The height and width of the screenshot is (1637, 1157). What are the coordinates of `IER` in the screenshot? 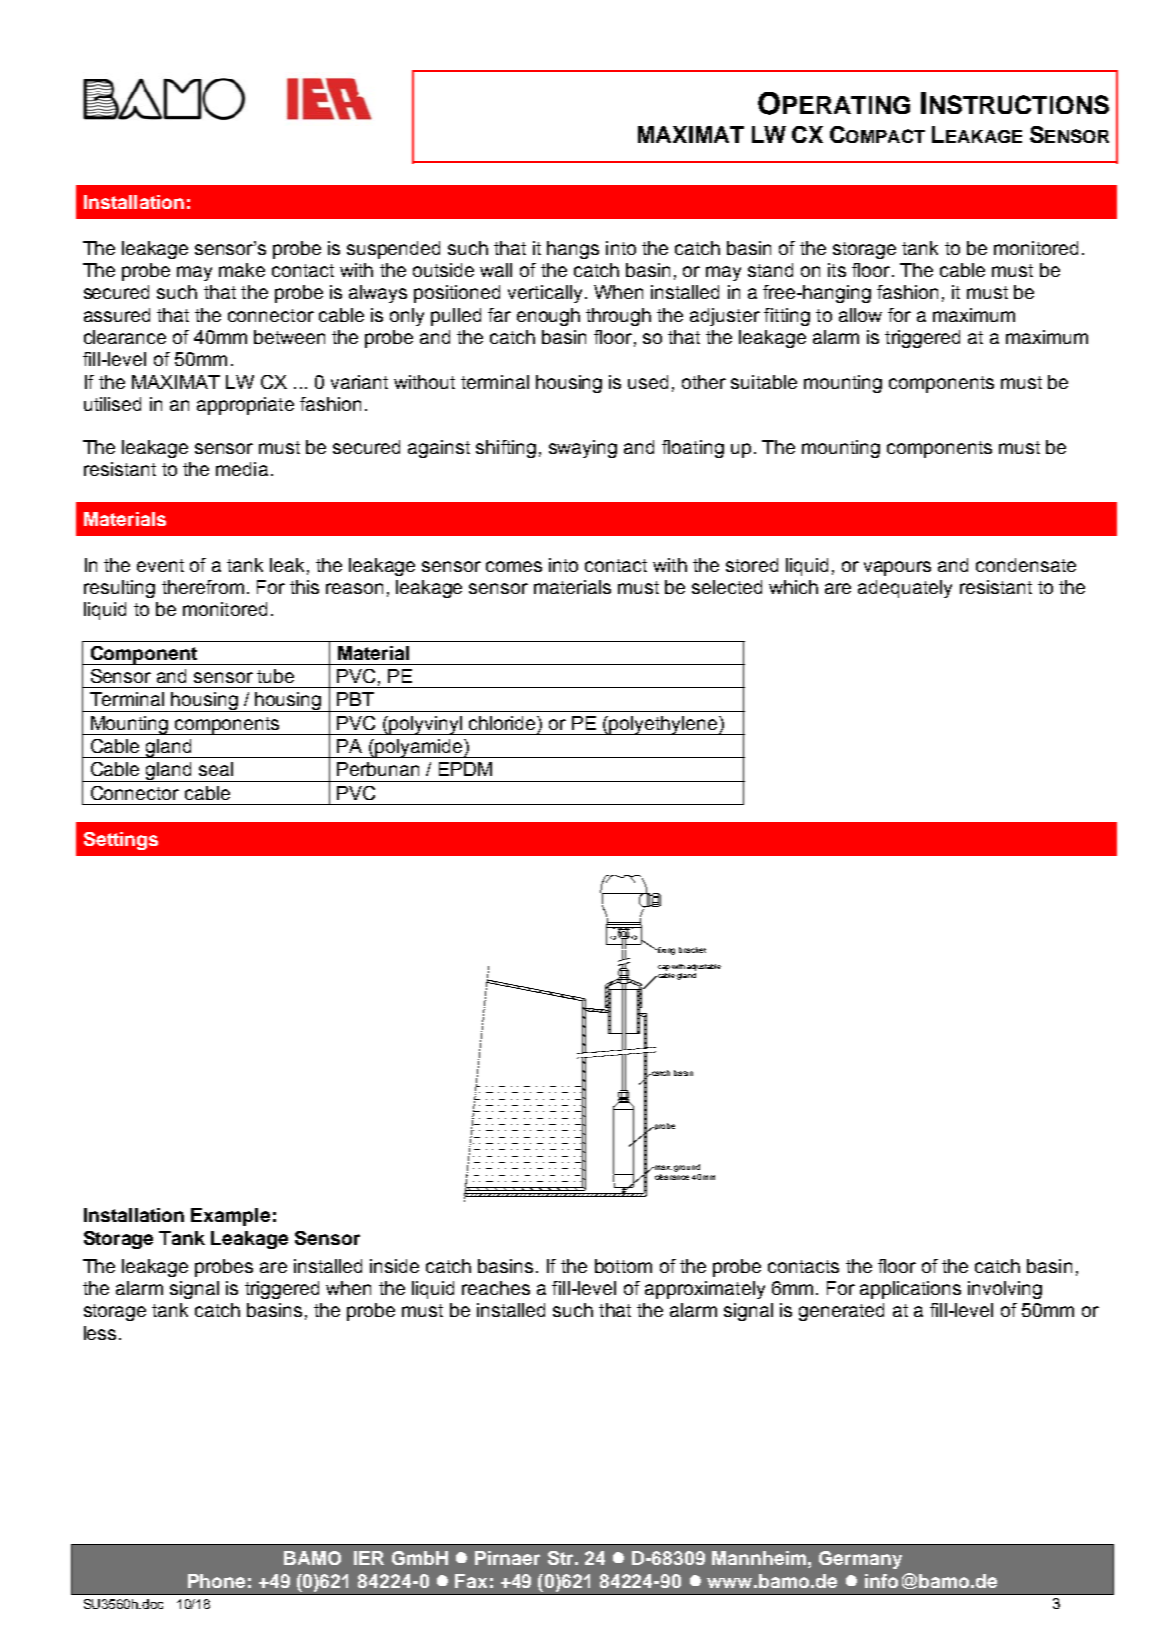 It's located at (369, 1558).
